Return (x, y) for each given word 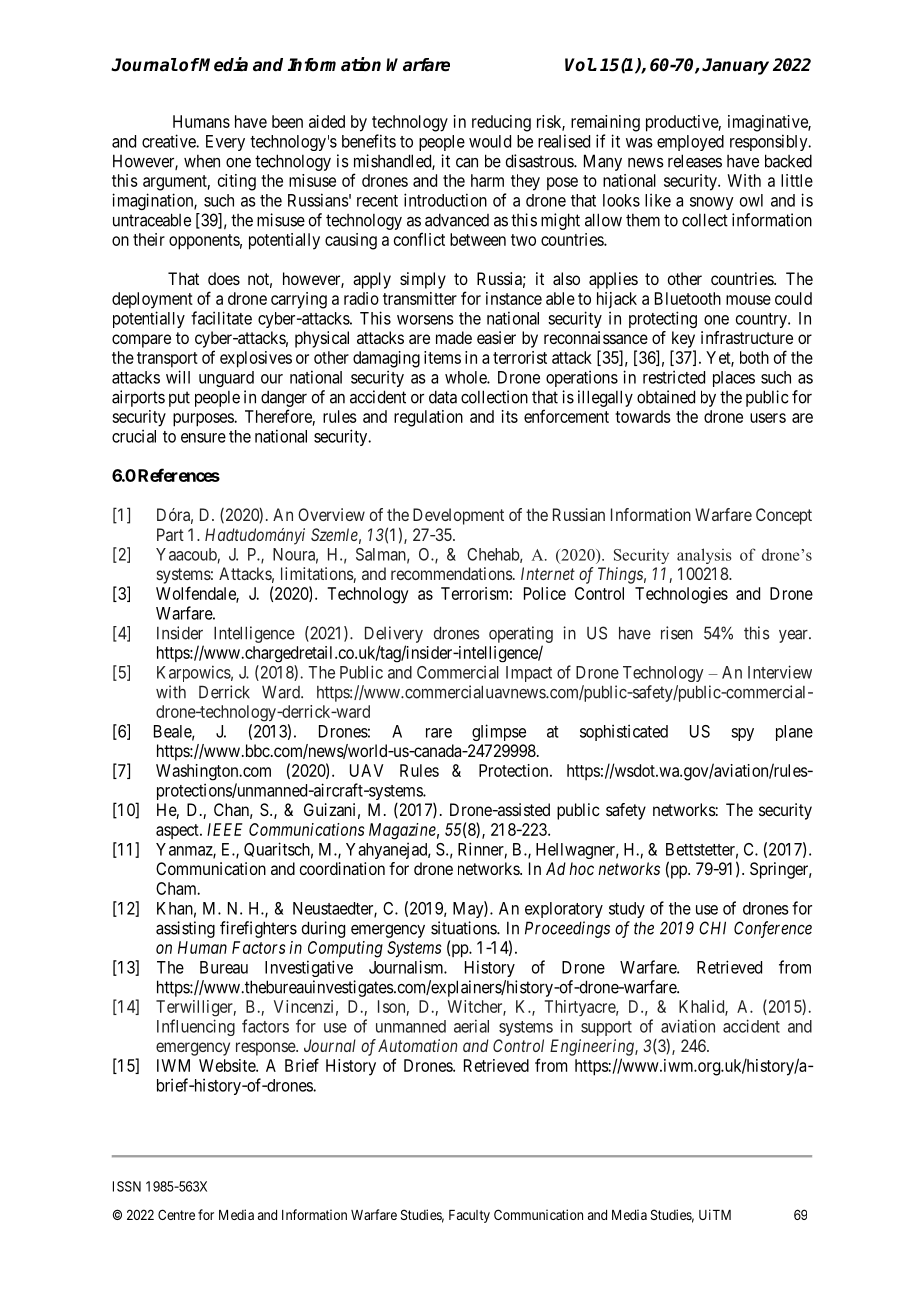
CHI (712, 928)
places (734, 379)
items (442, 357)
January (735, 66)
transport (167, 360)
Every (225, 143)
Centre (176, 1214)
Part (170, 534)
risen (677, 633)
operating (521, 634)
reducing (501, 123)
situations (464, 928)
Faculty (469, 1216)
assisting (185, 929)
